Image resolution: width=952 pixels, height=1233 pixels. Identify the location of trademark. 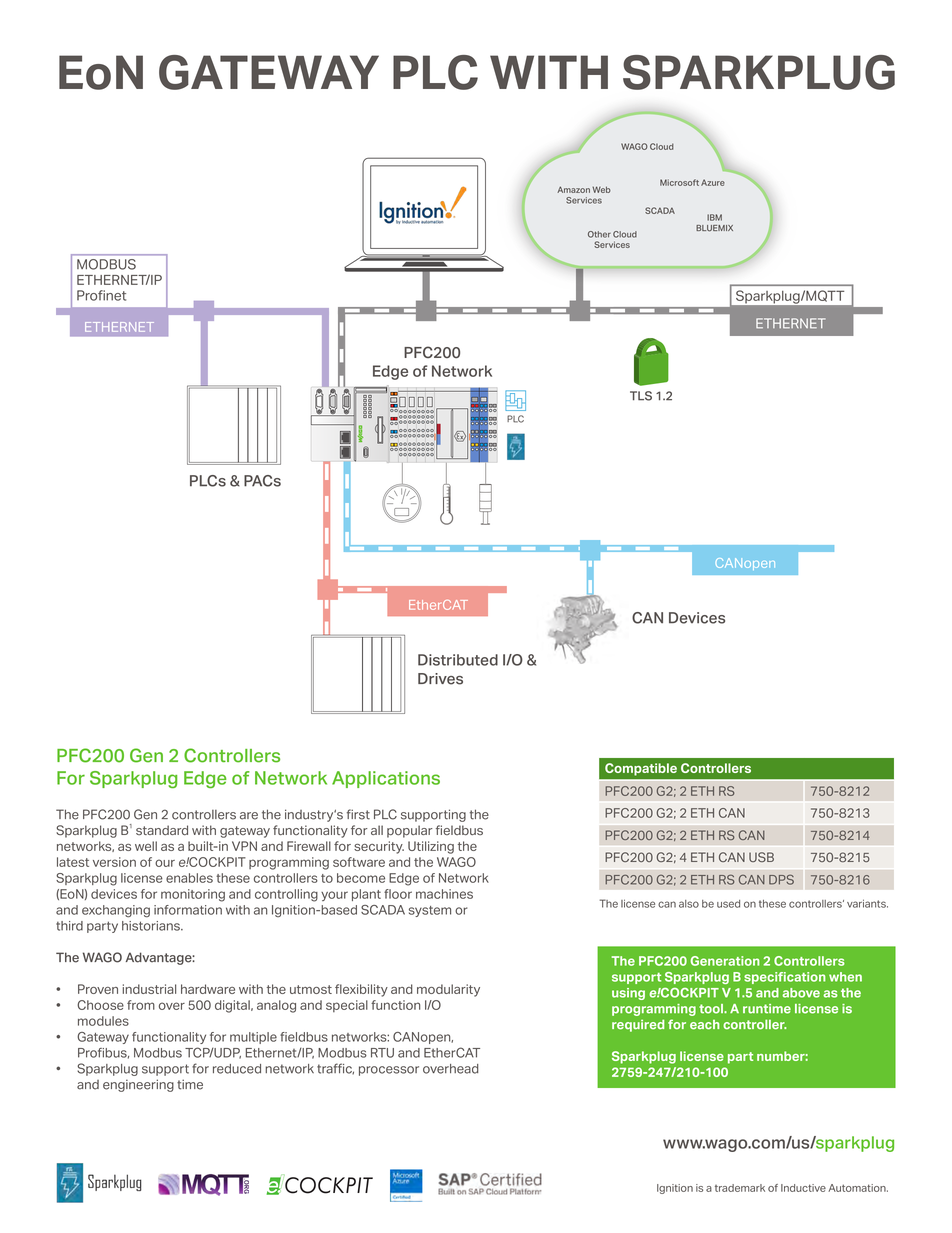
(740, 1188).
